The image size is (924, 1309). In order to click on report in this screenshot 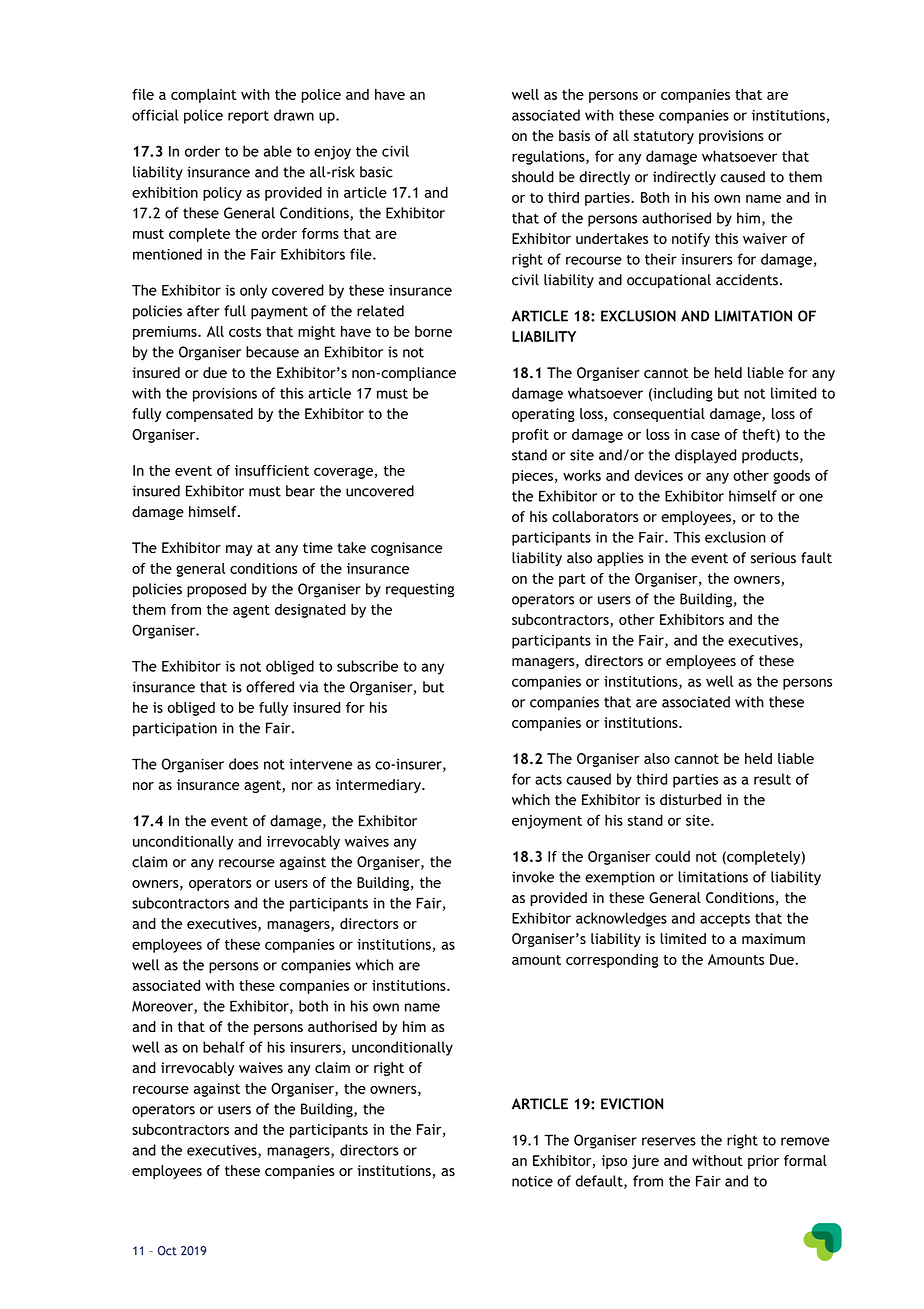, I will do `click(248, 117)`.
